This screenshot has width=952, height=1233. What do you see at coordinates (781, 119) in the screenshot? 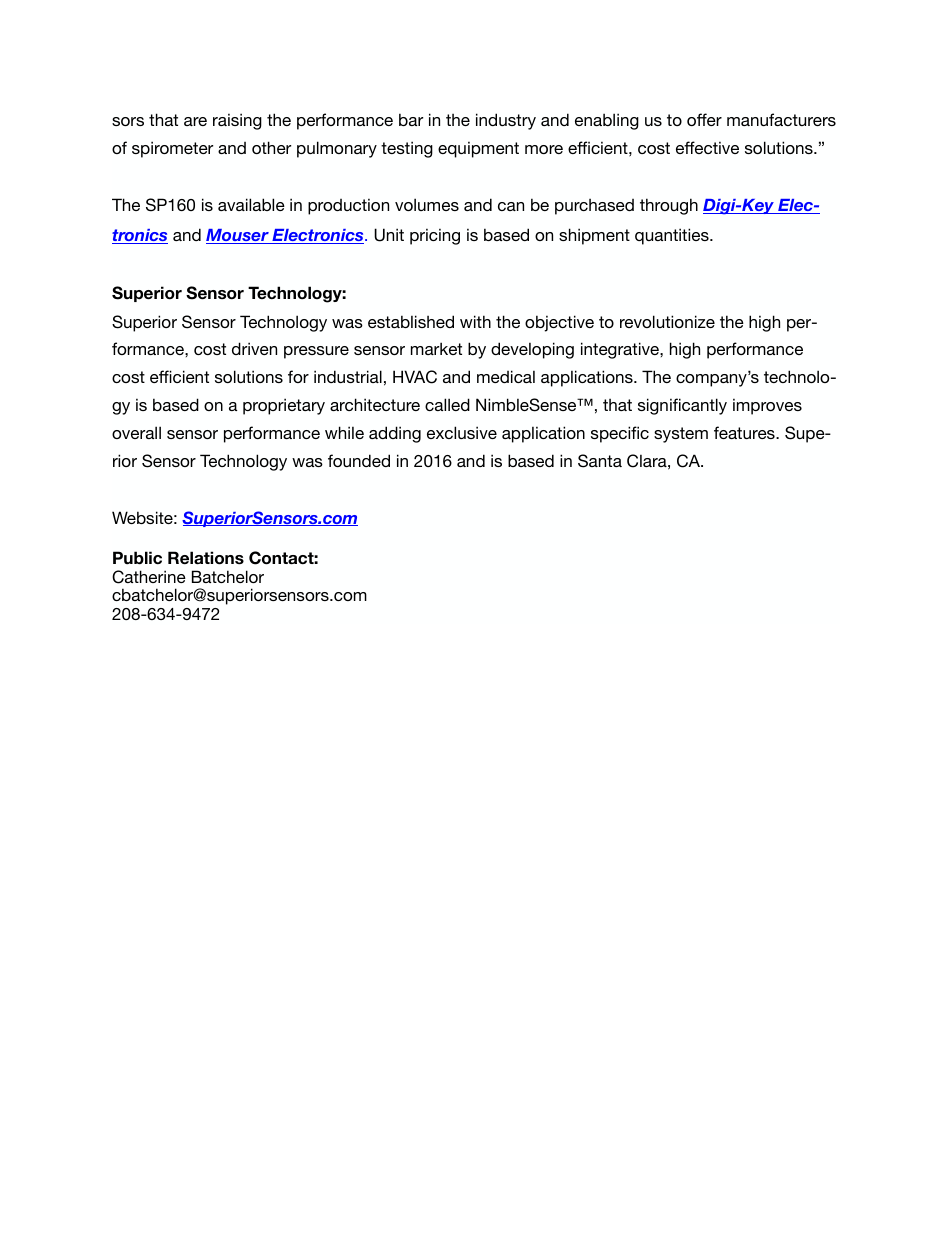
I see `manufacturers` at bounding box center [781, 119].
